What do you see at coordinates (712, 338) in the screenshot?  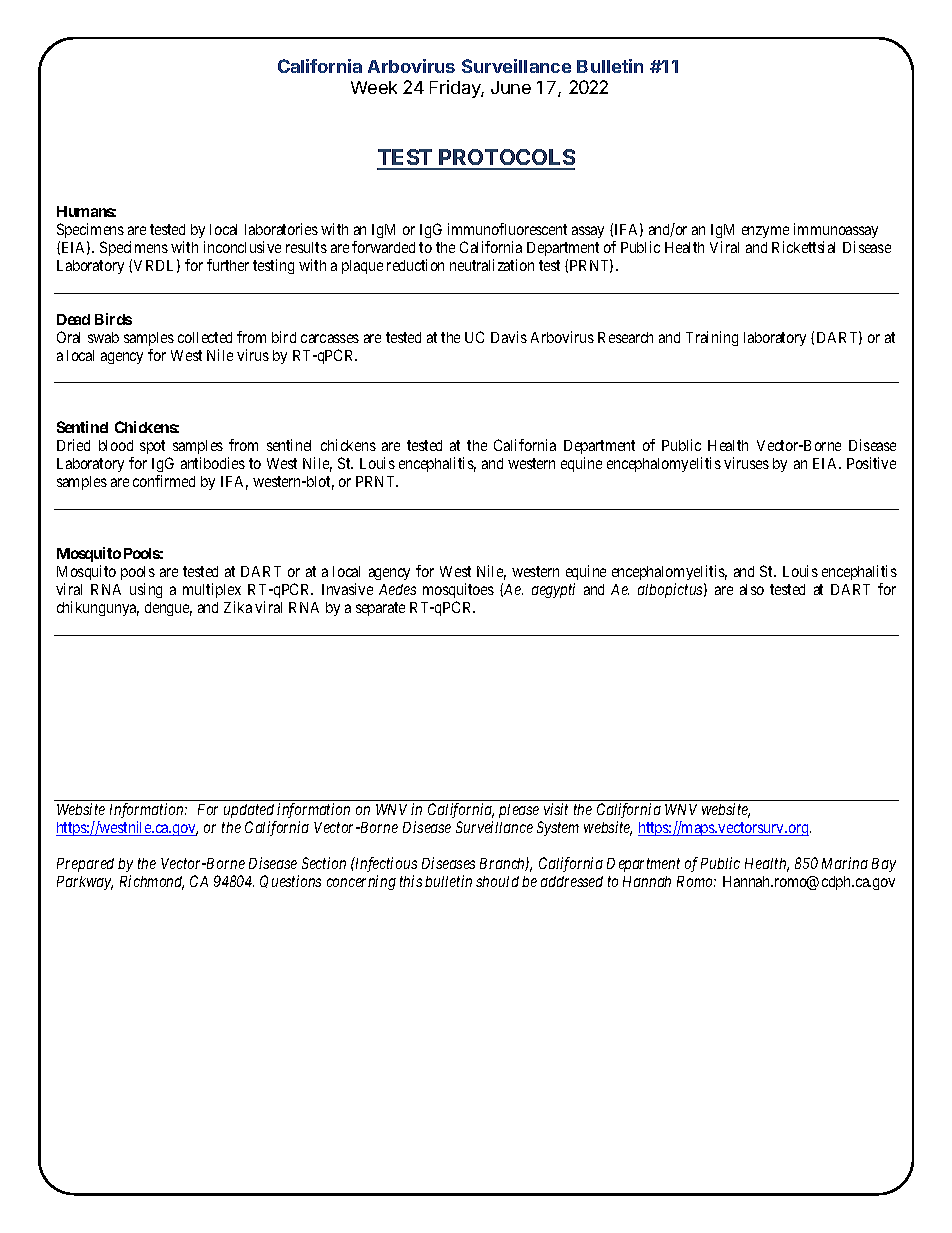 I see `Training` at bounding box center [712, 338].
